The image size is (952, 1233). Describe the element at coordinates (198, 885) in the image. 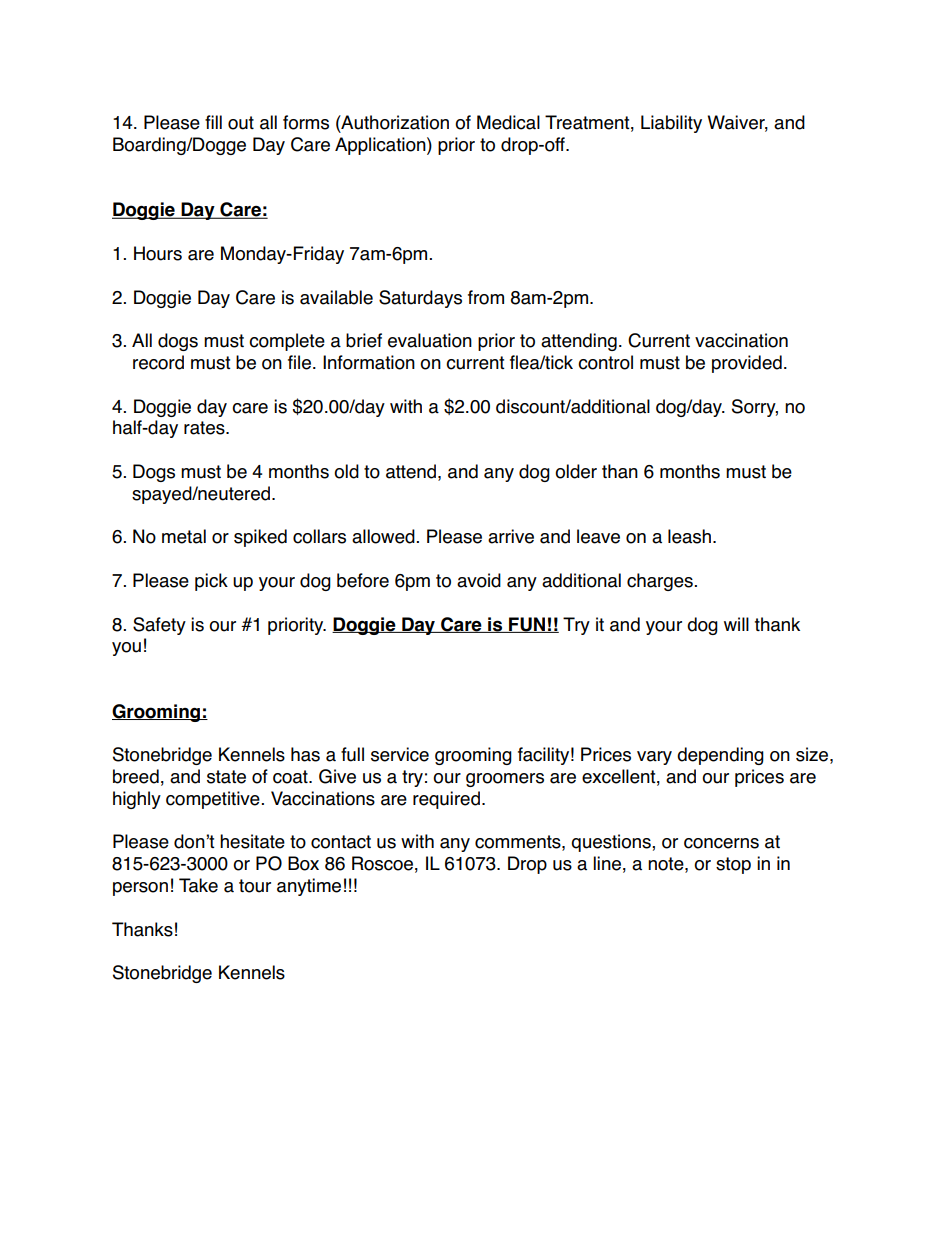

I see `Take` at that location.
